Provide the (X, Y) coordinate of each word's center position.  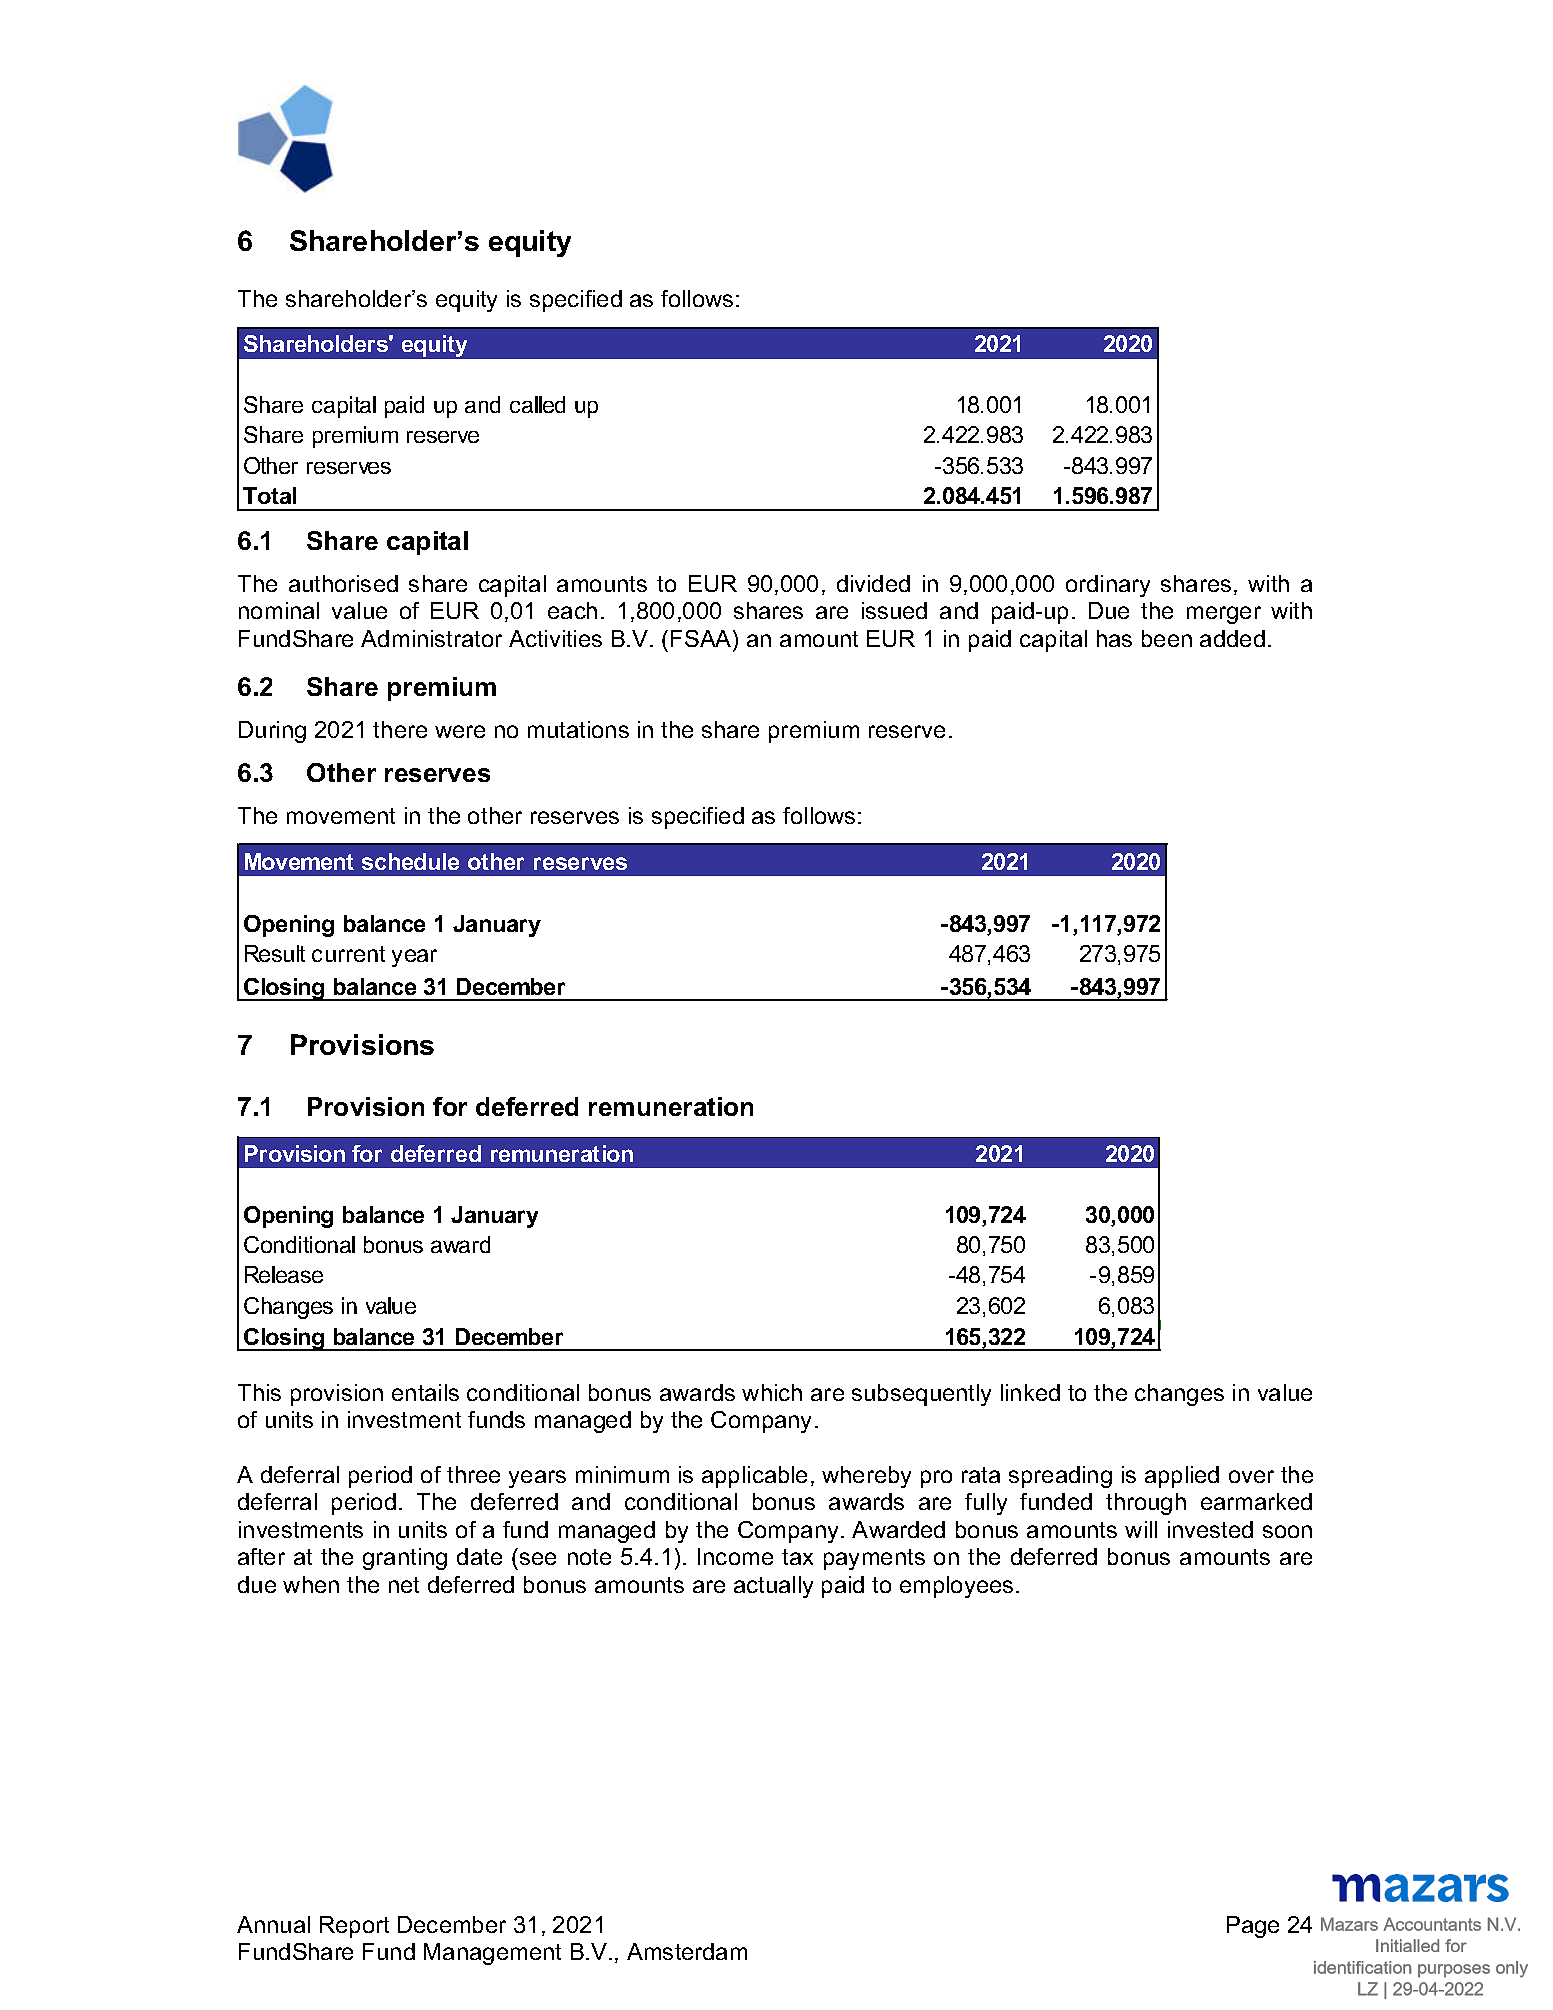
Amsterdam (687, 1951)
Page (1253, 1927)
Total (269, 495)
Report (354, 1927)
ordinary (1108, 586)
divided (873, 583)
